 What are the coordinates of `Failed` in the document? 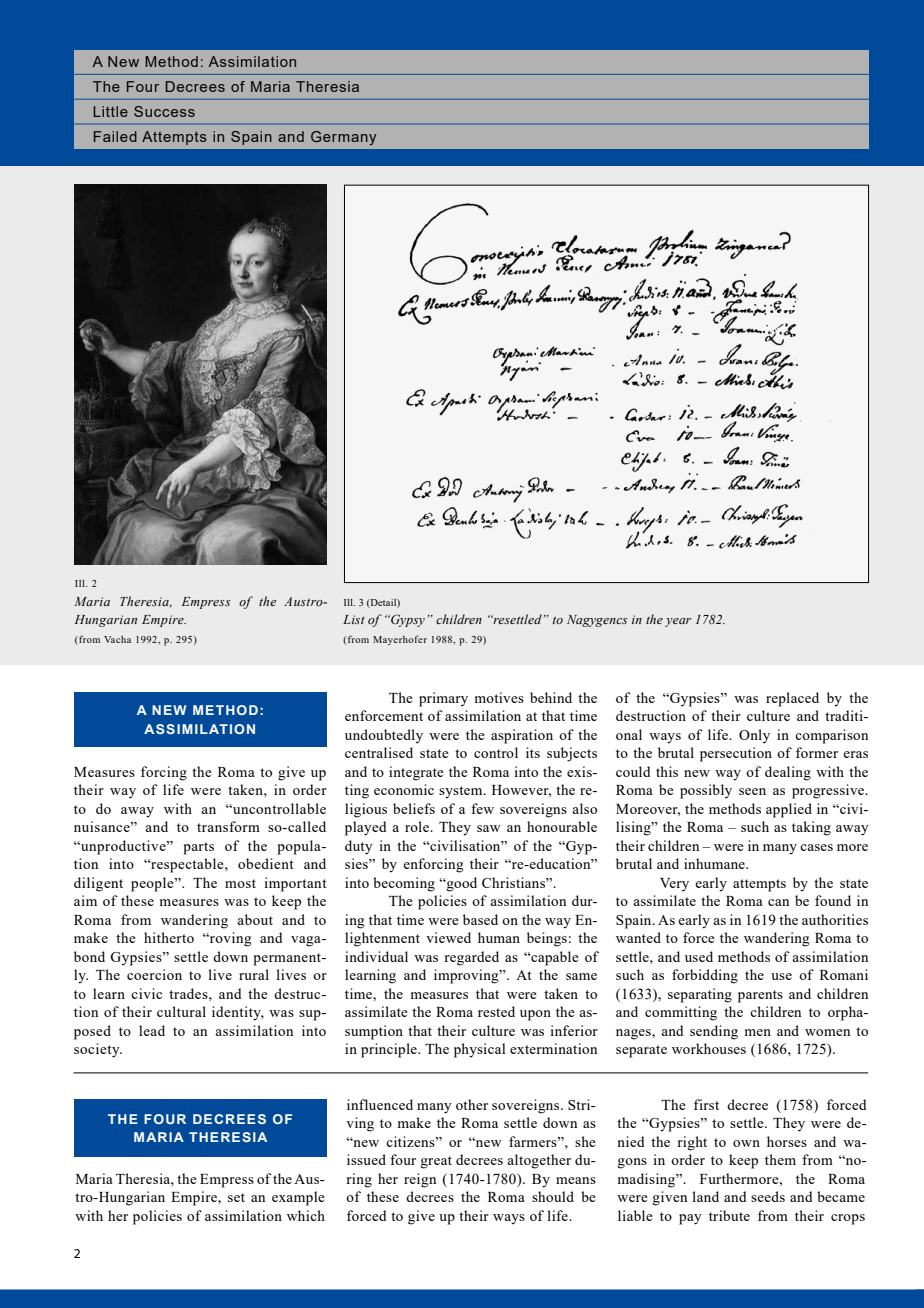 It's located at (115, 136).
